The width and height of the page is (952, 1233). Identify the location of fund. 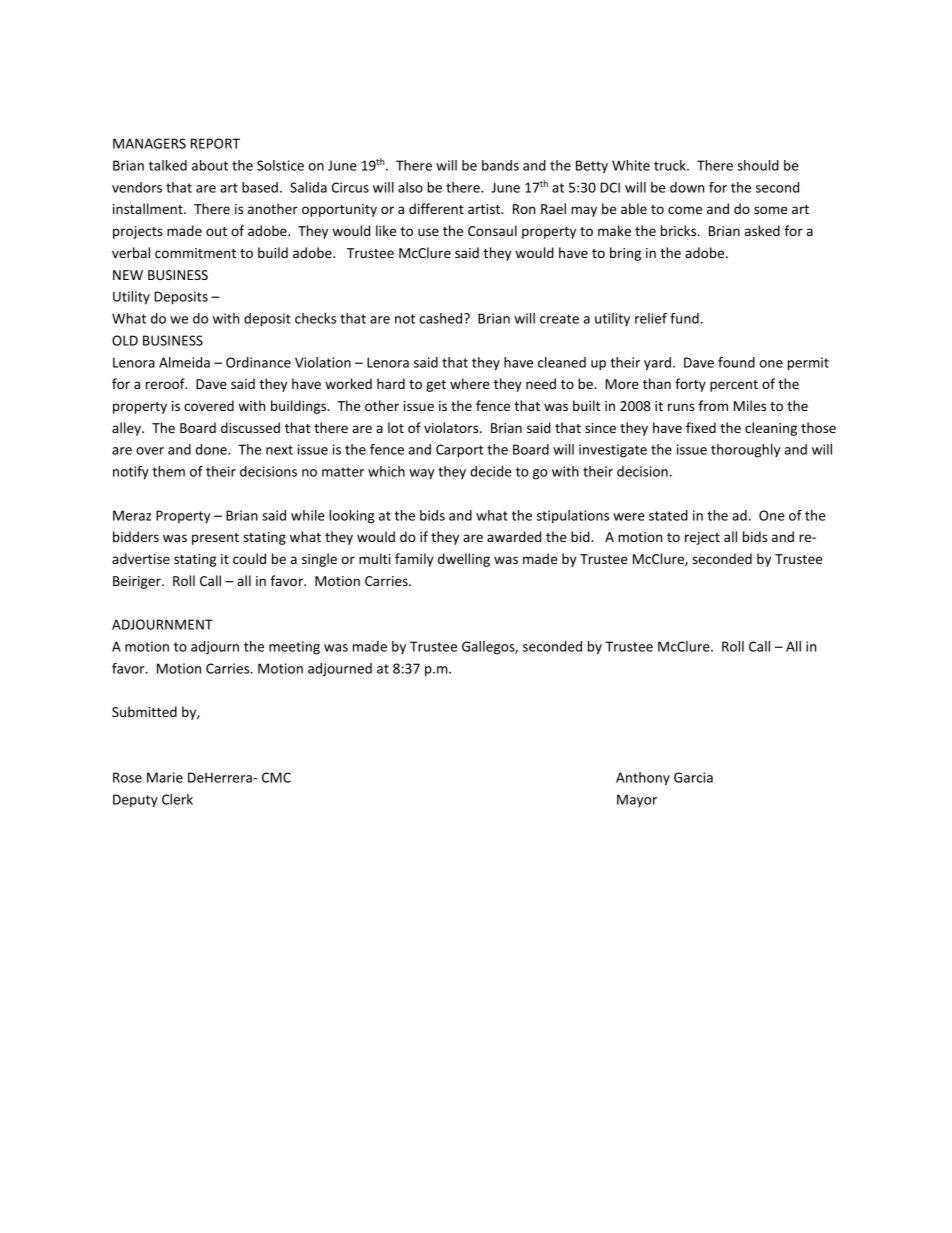
(684, 318).
